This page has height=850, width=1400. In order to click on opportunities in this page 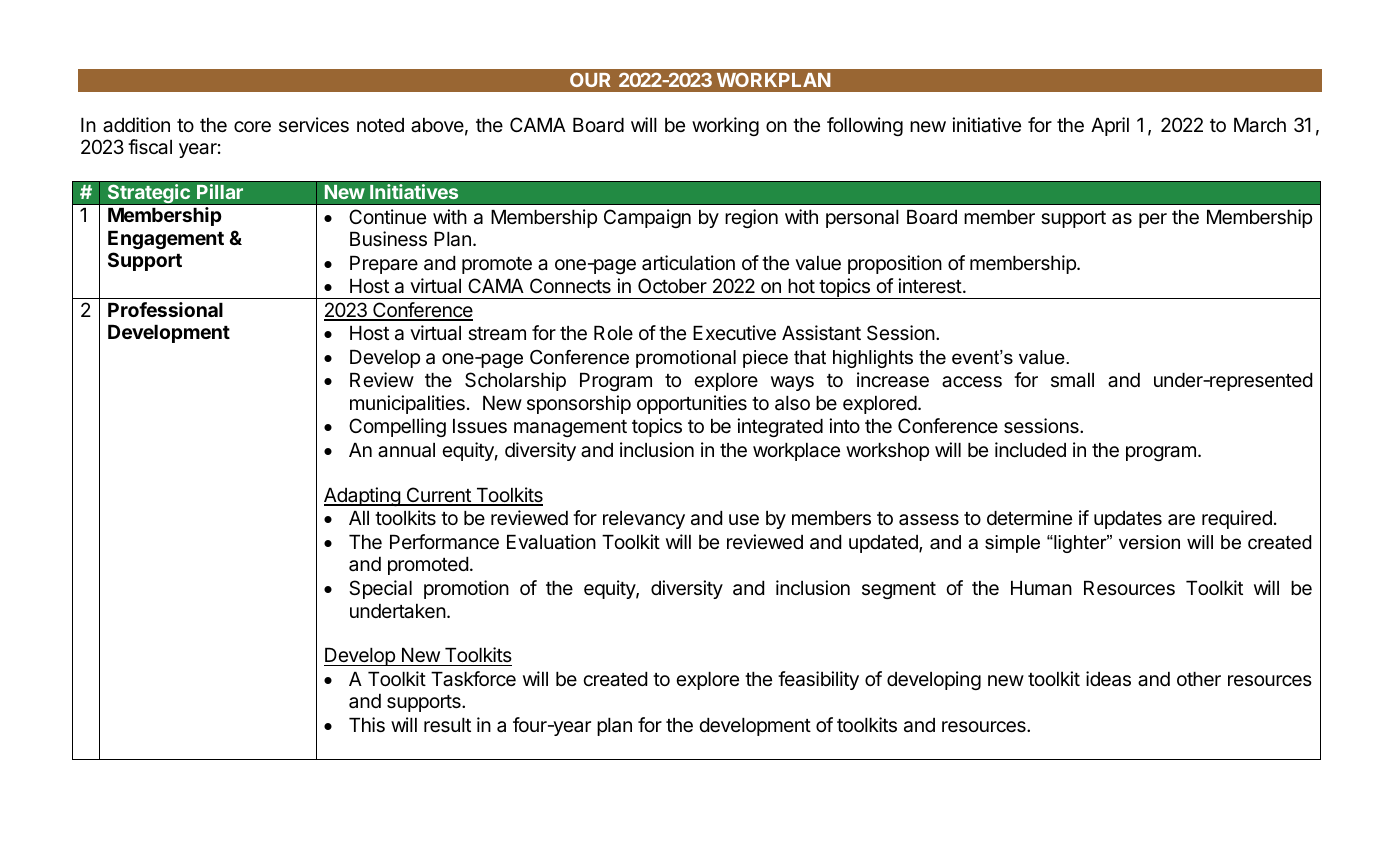, I will do `click(692, 404)`.
